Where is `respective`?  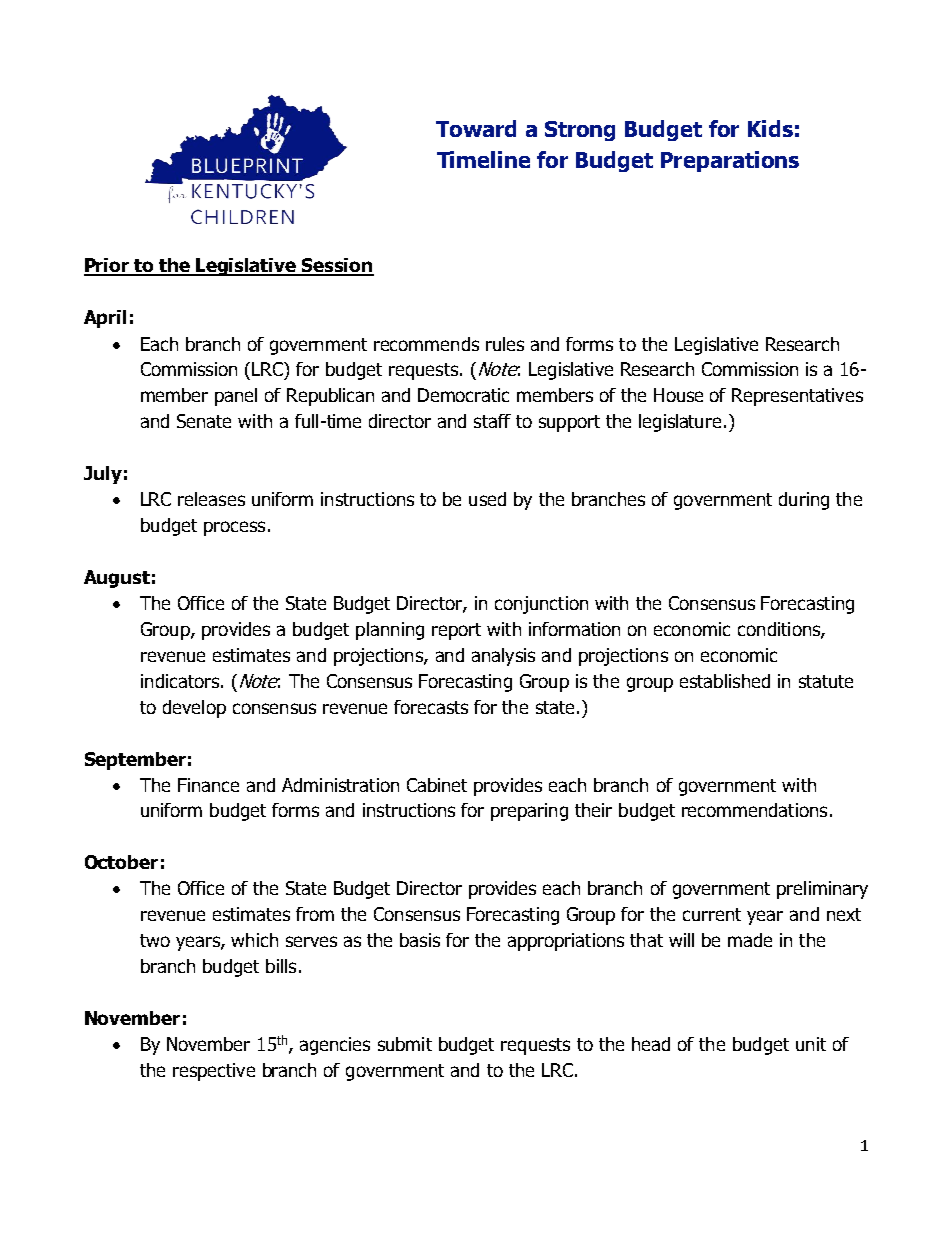
respective is located at coordinates (214, 1072).
